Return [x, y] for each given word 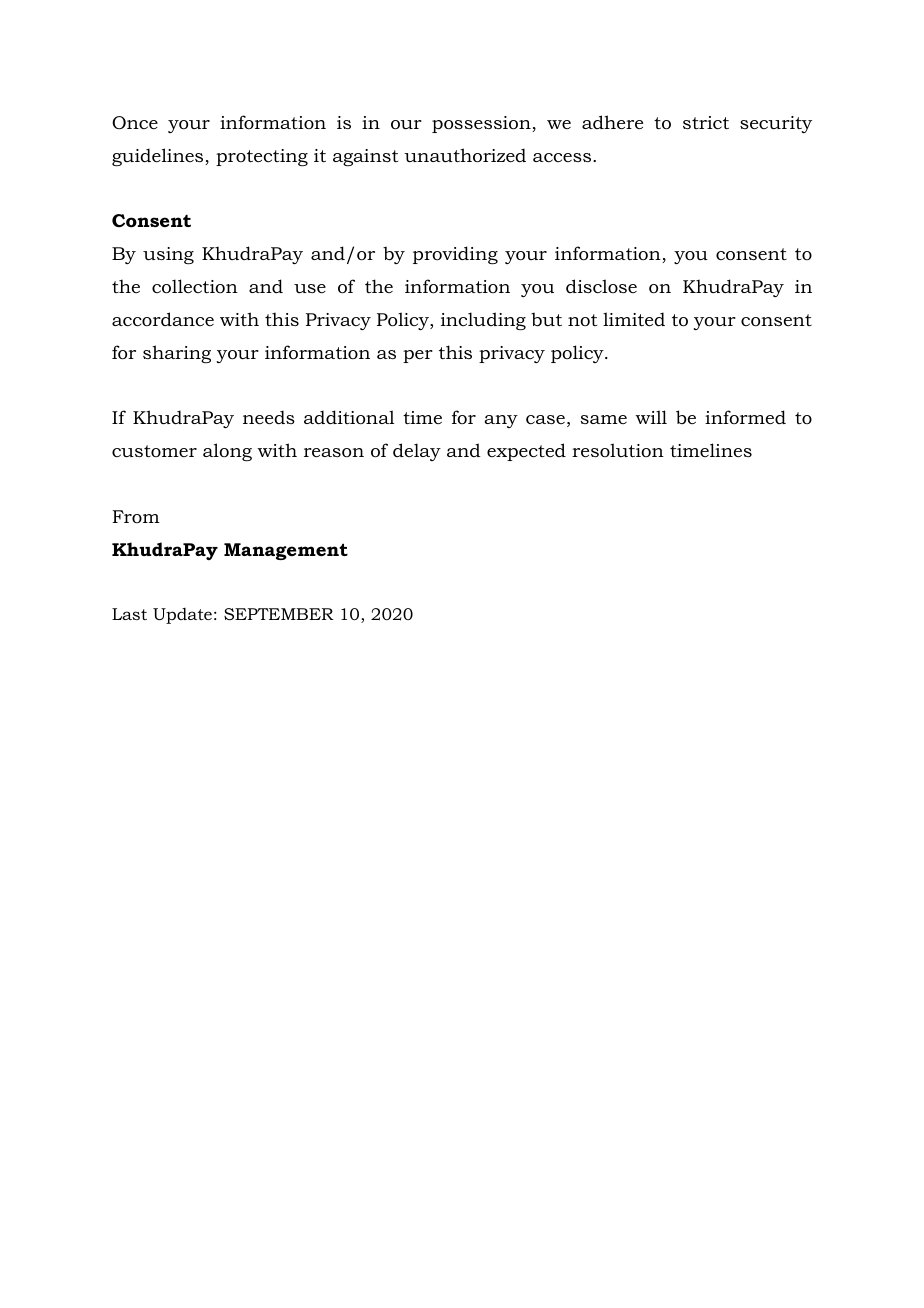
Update [182, 616]
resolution [618, 450]
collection [195, 286]
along [227, 452]
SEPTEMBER [279, 614]
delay [417, 452]
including [483, 321]
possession [482, 124]
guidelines [159, 157]
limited [634, 319]
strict [706, 123]
